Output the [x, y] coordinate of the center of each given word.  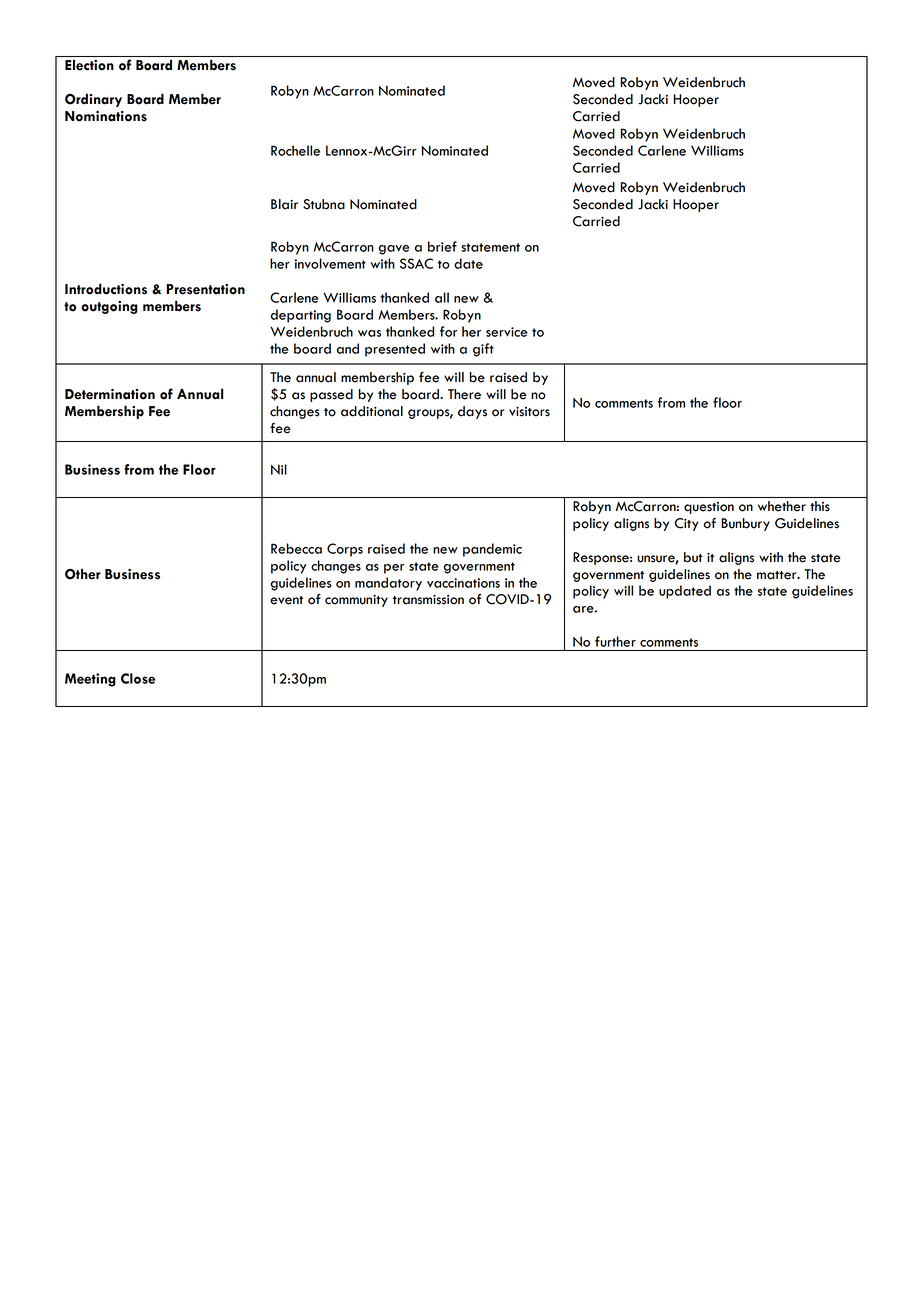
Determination [110, 394]
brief [442, 246]
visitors [529, 412]
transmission [428, 600]
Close [138, 678]
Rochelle [295, 150]
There [464, 394]
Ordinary [93, 100]
